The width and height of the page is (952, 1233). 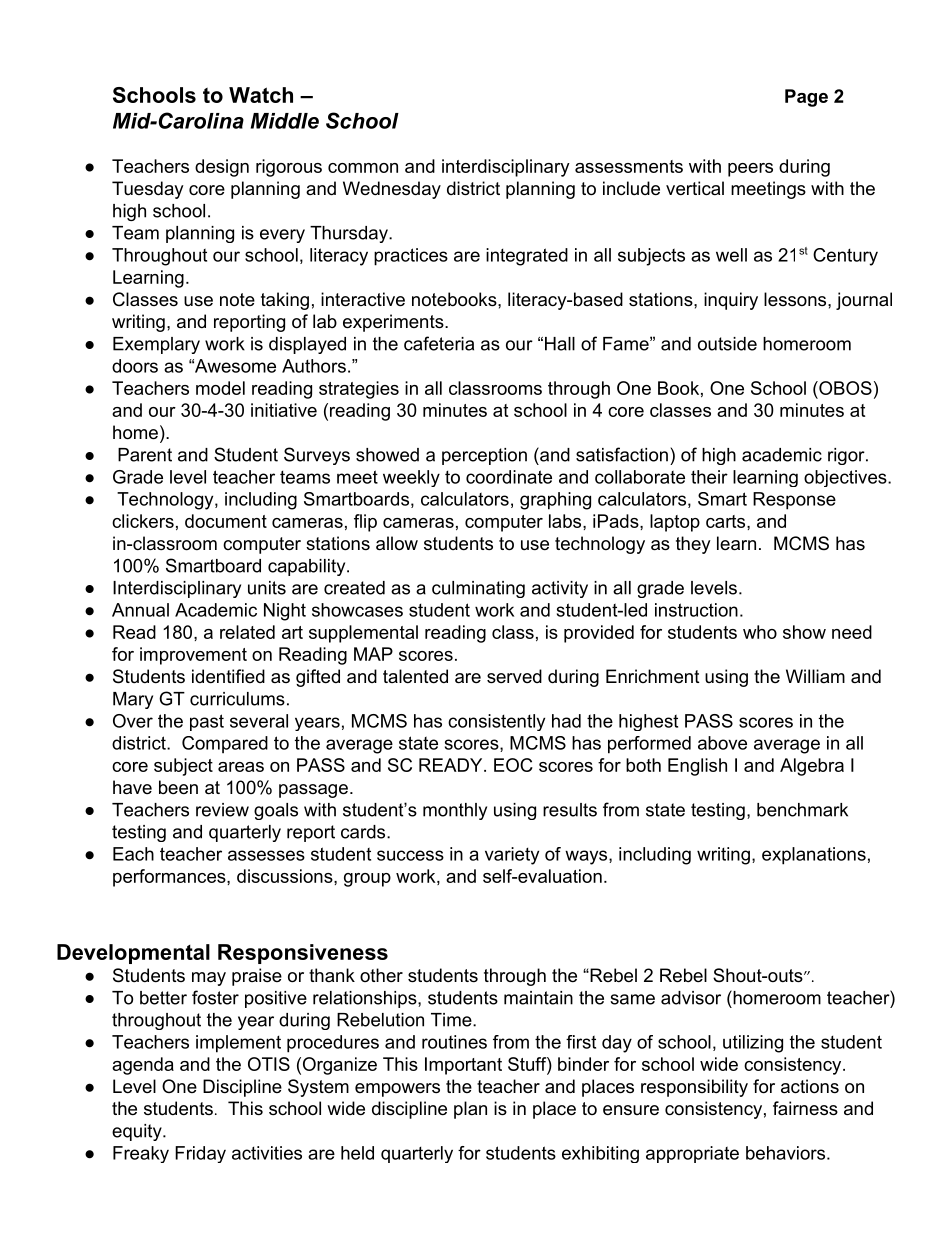 I want to click on perception, so click(x=484, y=456).
